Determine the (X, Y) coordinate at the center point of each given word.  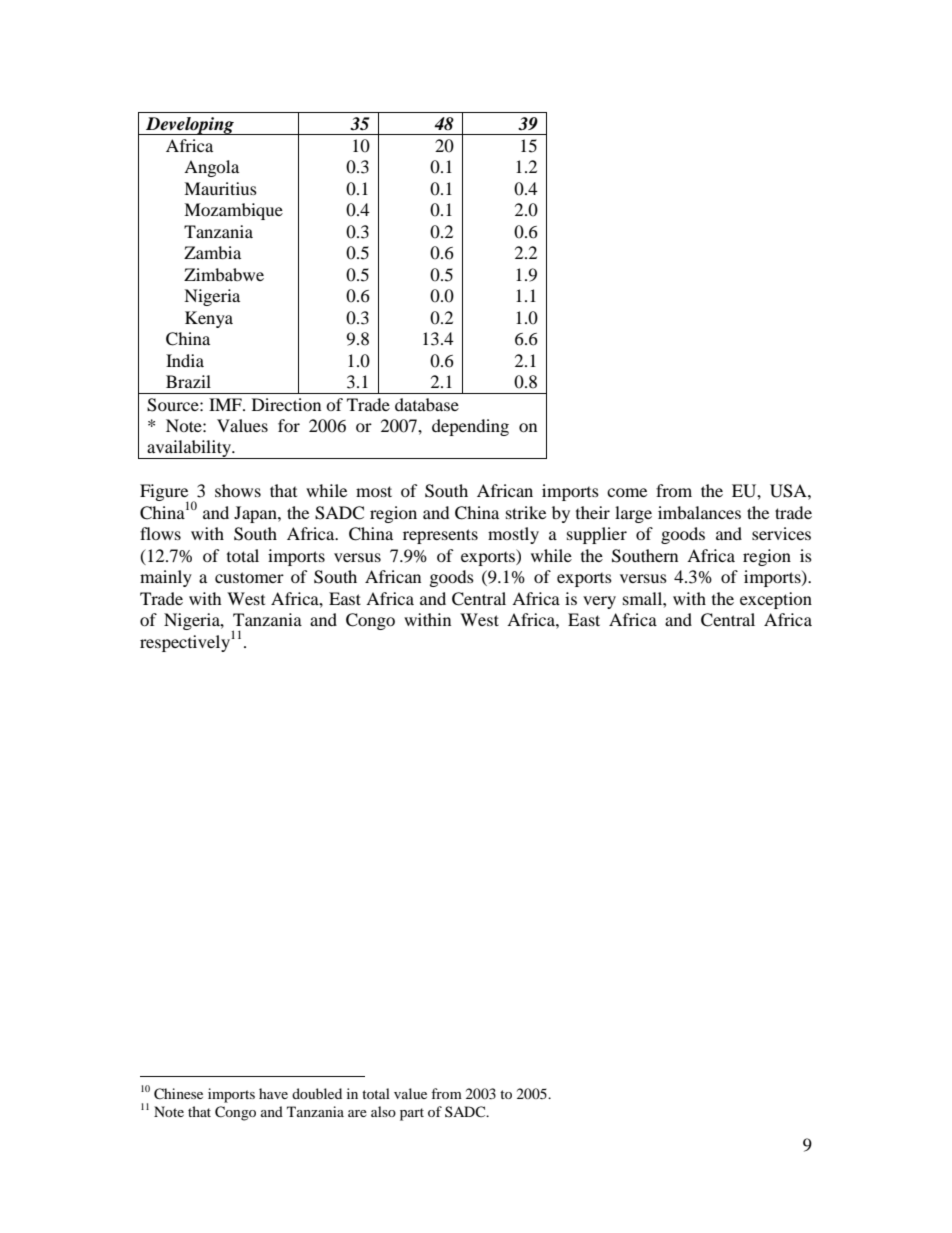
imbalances (699, 512)
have (273, 1093)
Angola (211, 168)
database (427, 404)
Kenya (209, 319)
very (599, 602)
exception (776, 600)
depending (470, 427)
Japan (256, 514)
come (627, 492)
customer (249, 577)
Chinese (178, 1094)
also (383, 1111)
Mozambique (233, 211)
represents (440, 536)
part (412, 1114)
